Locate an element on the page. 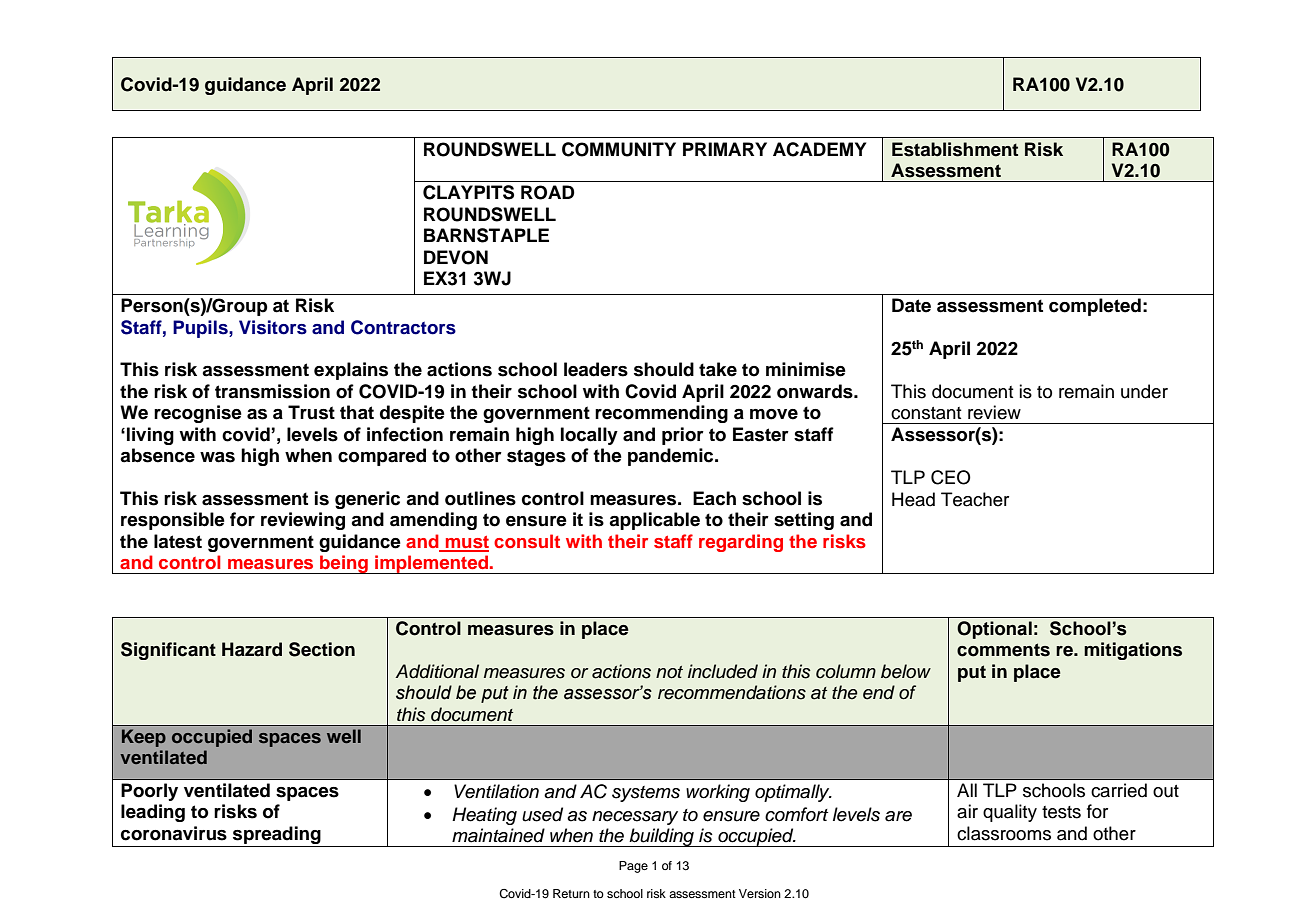 The image size is (1308, 924). responsible is located at coordinates (173, 521).
